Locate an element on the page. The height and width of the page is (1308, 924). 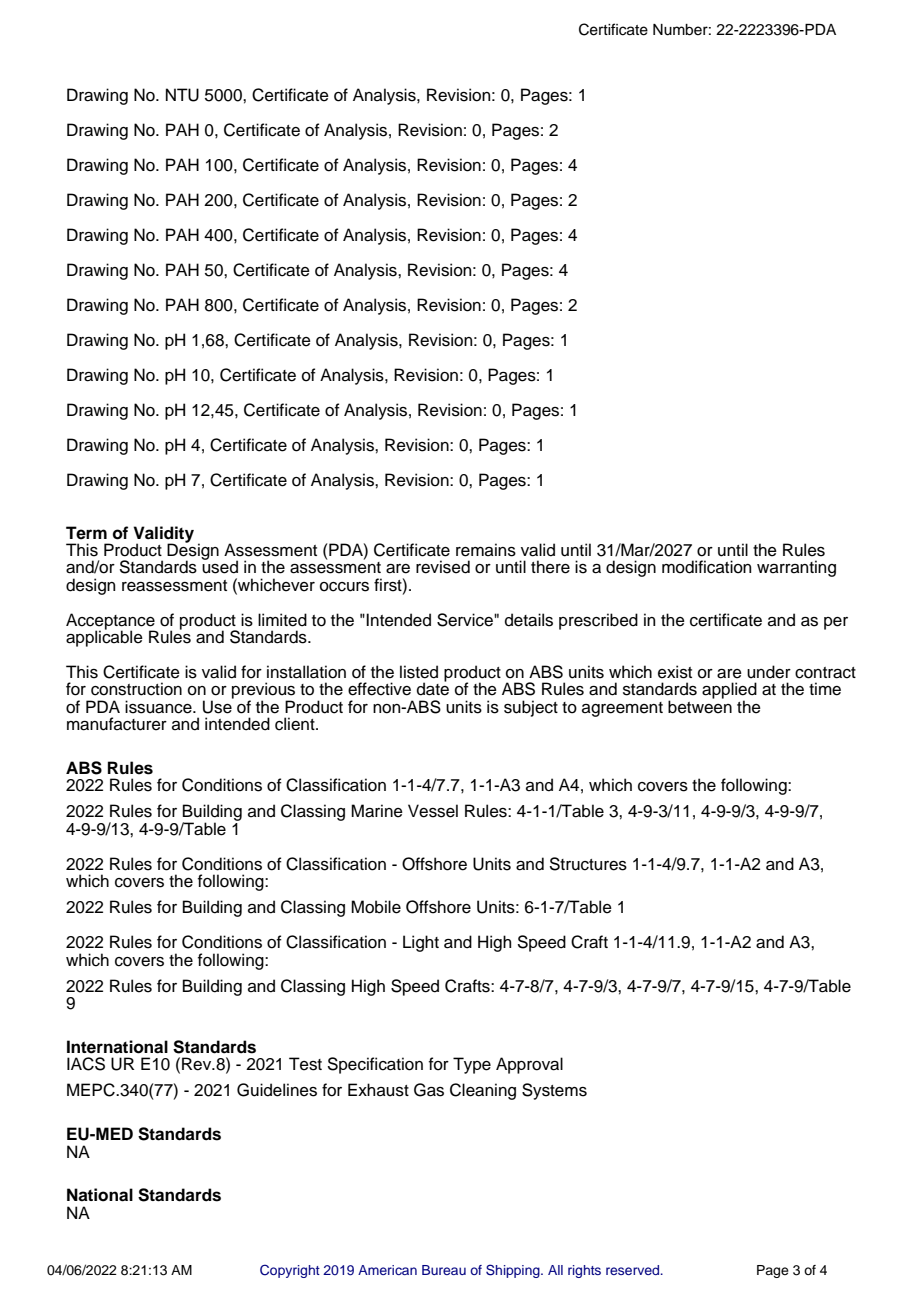
issuance is located at coordinates (159, 707).
